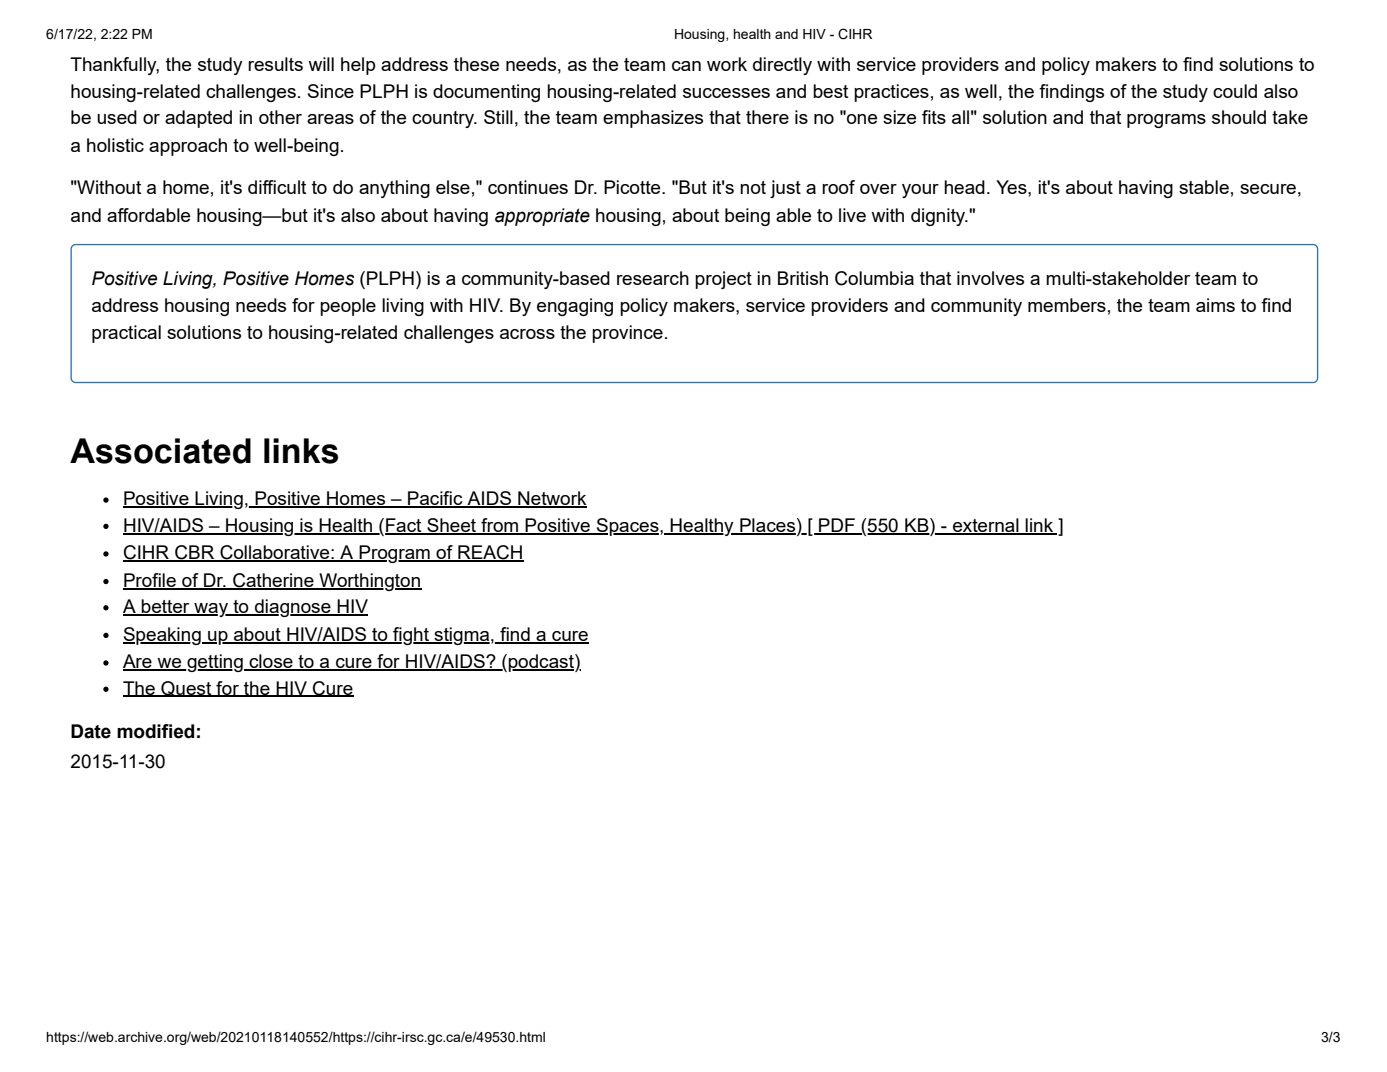 The height and width of the screenshot is (1072, 1387). What do you see at coordinates (275, 64) in the screenshot?
I see `results` at bounding box center [275, 64].
